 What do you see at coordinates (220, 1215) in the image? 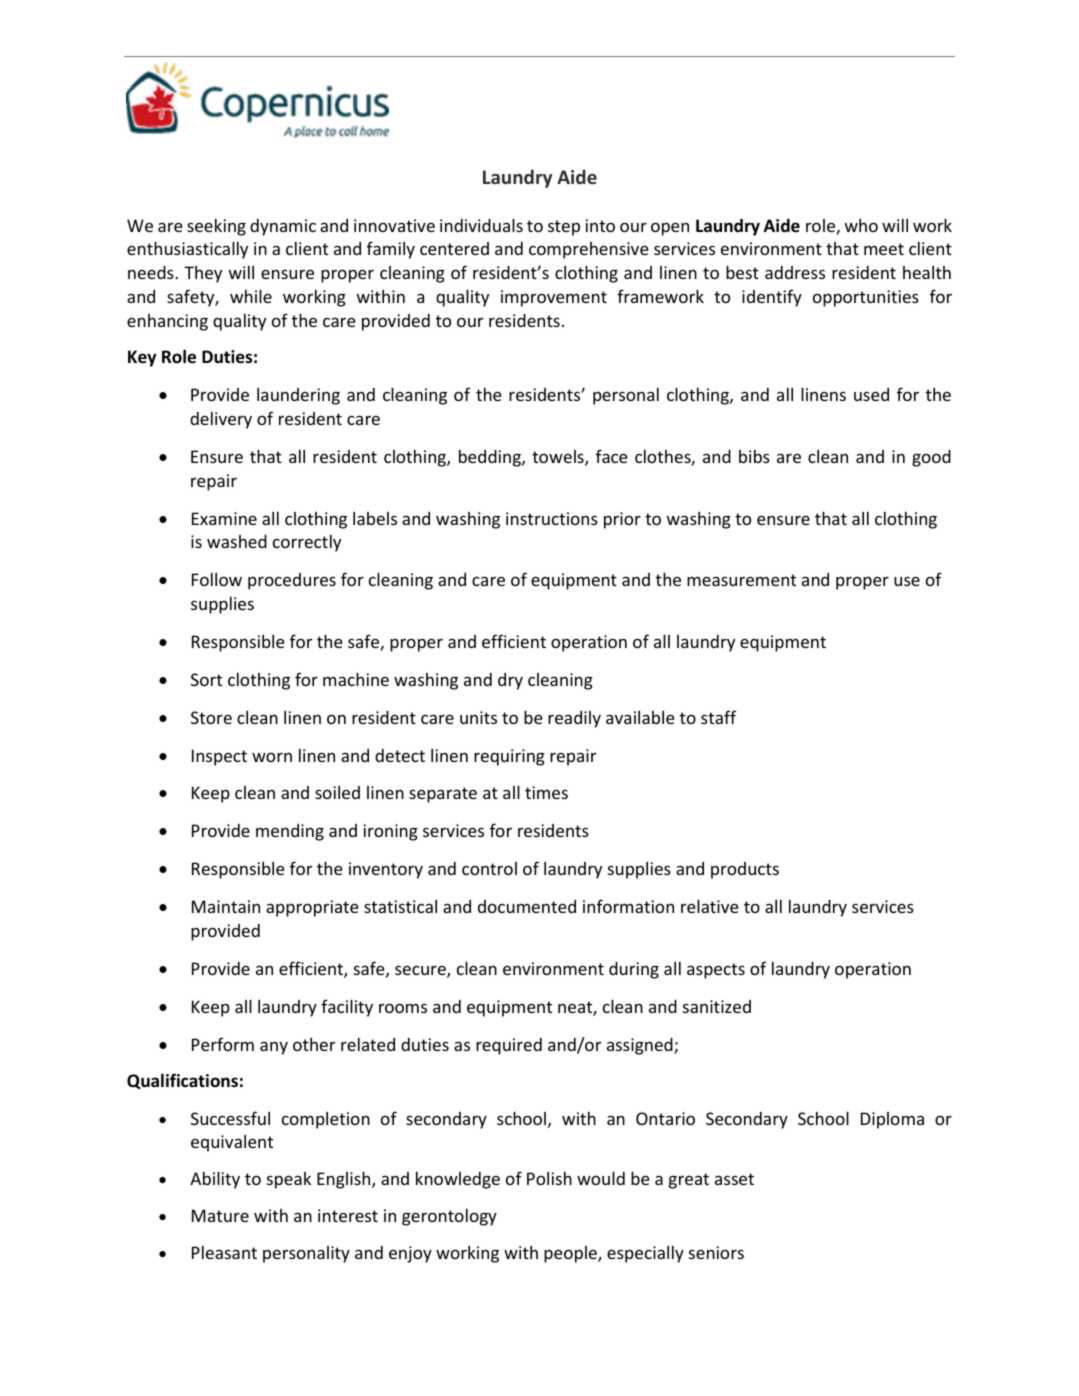
I see `Mature` at bounding box center [220, 1215].
